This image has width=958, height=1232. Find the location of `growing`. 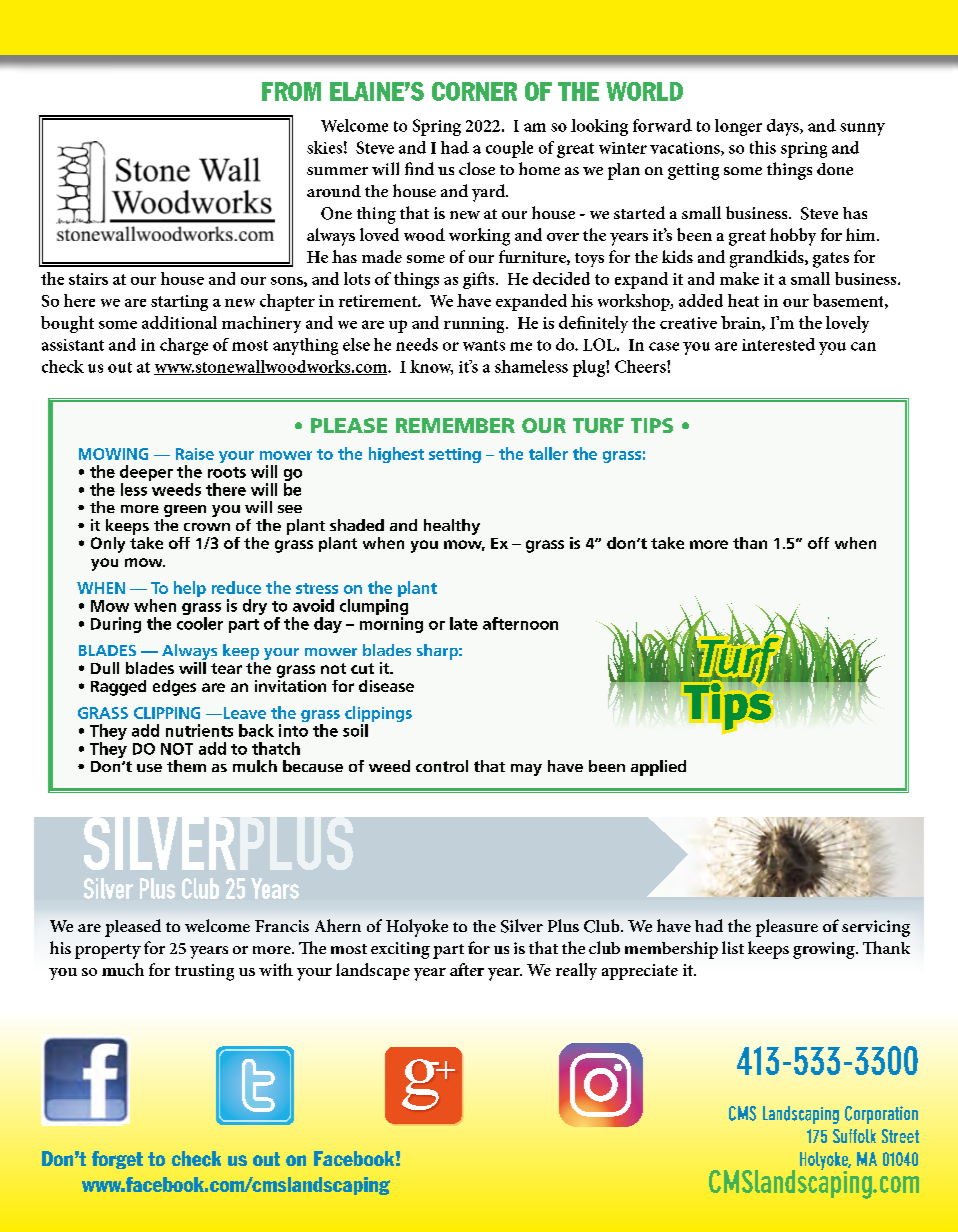

growing is located at coordinates (825, 950).
